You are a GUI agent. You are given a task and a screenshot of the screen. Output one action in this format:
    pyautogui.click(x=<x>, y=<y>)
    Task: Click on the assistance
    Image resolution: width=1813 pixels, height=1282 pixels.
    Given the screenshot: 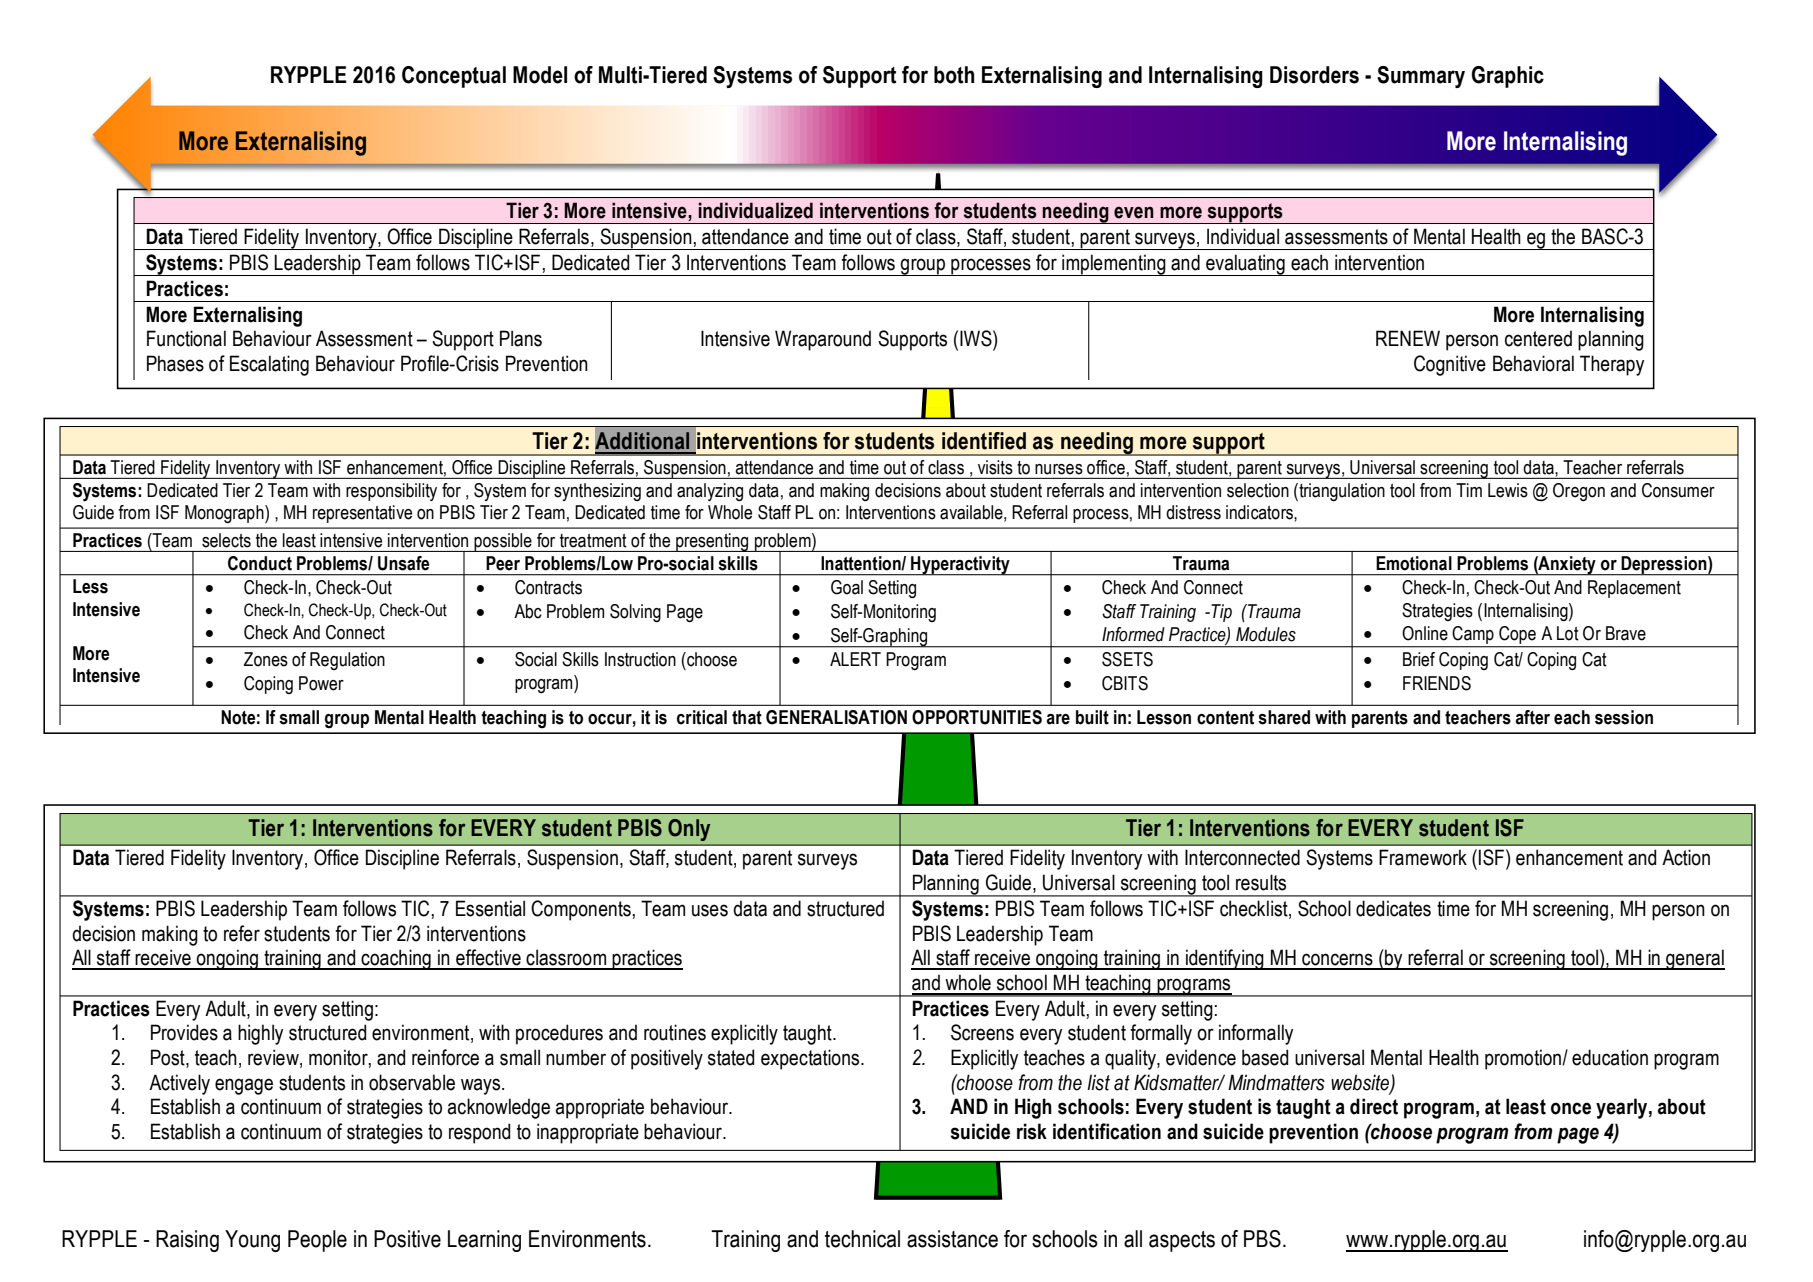 What is the action you would take?
    pyautogui.click(x=952, y=1239)
